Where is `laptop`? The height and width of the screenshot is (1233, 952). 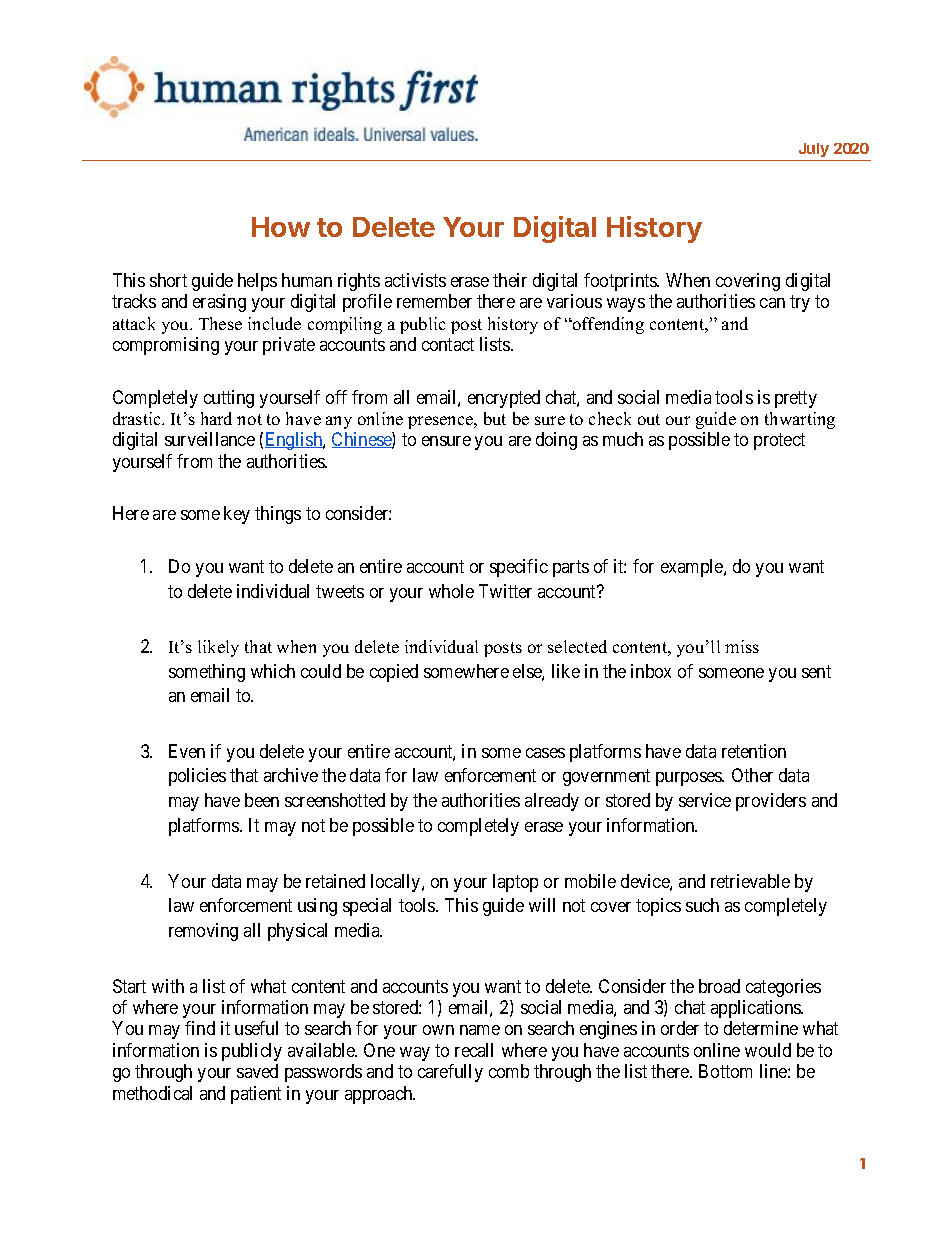 laptop is located at coordinates (515, 883).
